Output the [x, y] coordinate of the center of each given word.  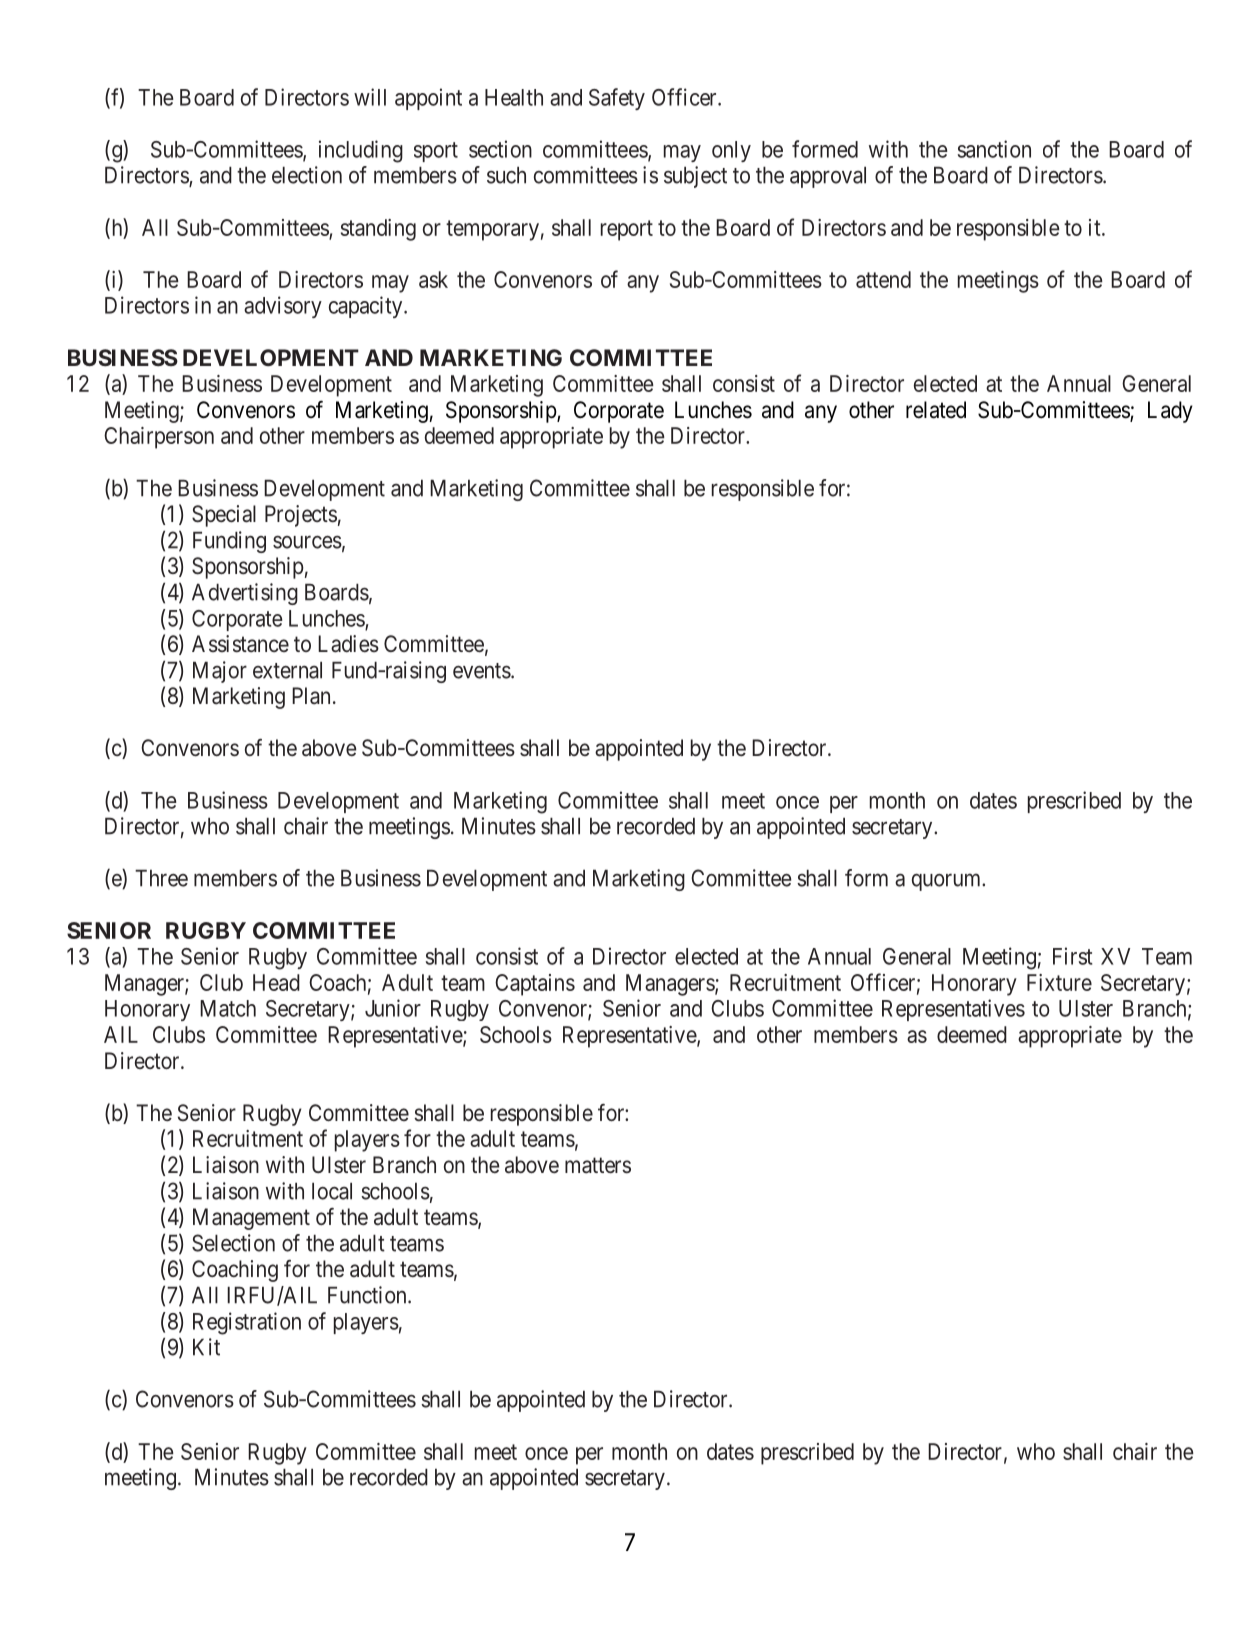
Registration [247, 1323]
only [731, 151]
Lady [1170, 412]
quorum [948, 882]
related [936, 410]
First [1073, 956]
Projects [301, 516]
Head [276, 982]
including [361, 151]
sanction [994, 149]
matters [598, 1165]
